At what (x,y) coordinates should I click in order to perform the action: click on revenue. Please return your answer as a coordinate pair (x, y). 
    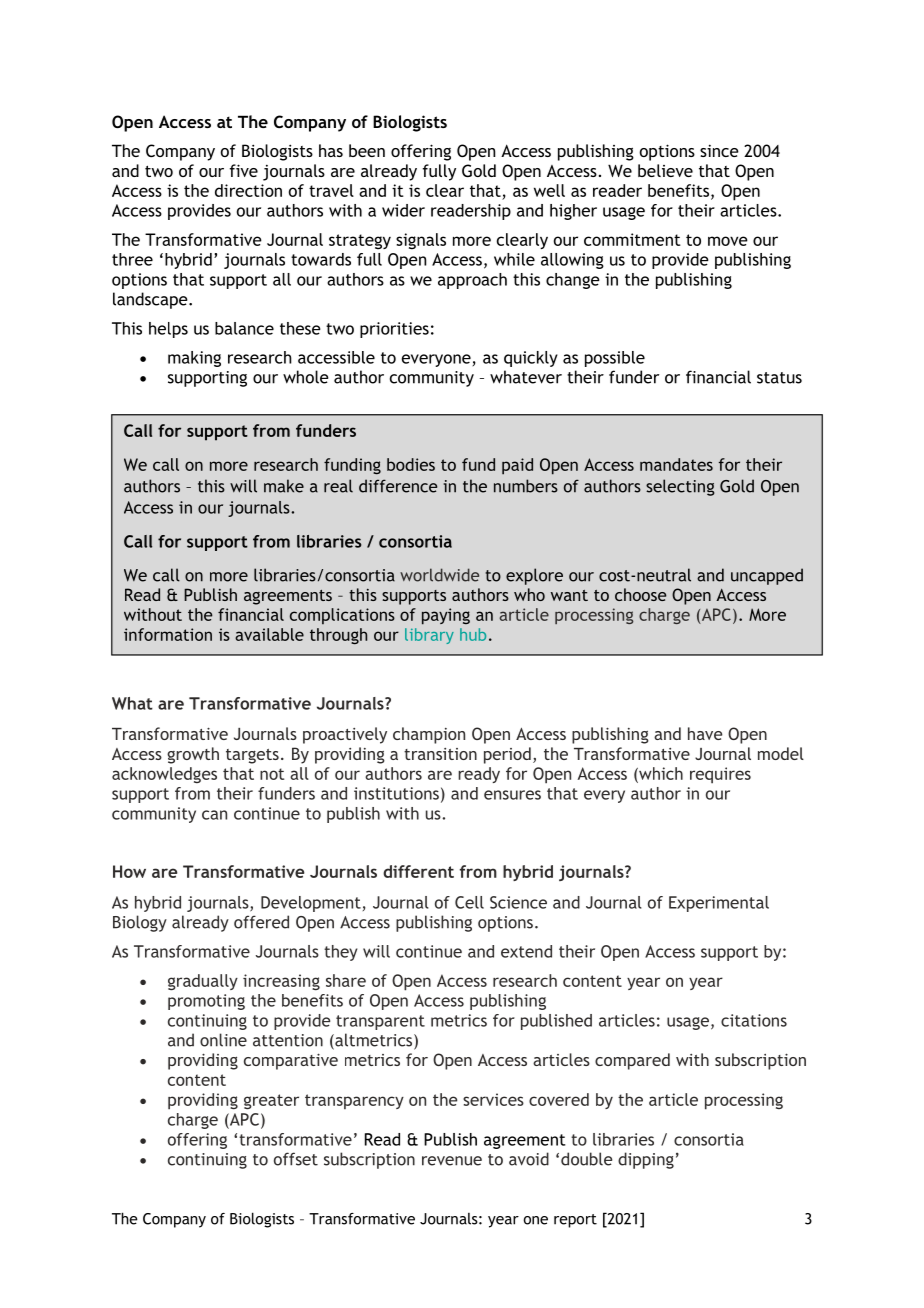
    Looking at the image, I should click on (452, 1161).
